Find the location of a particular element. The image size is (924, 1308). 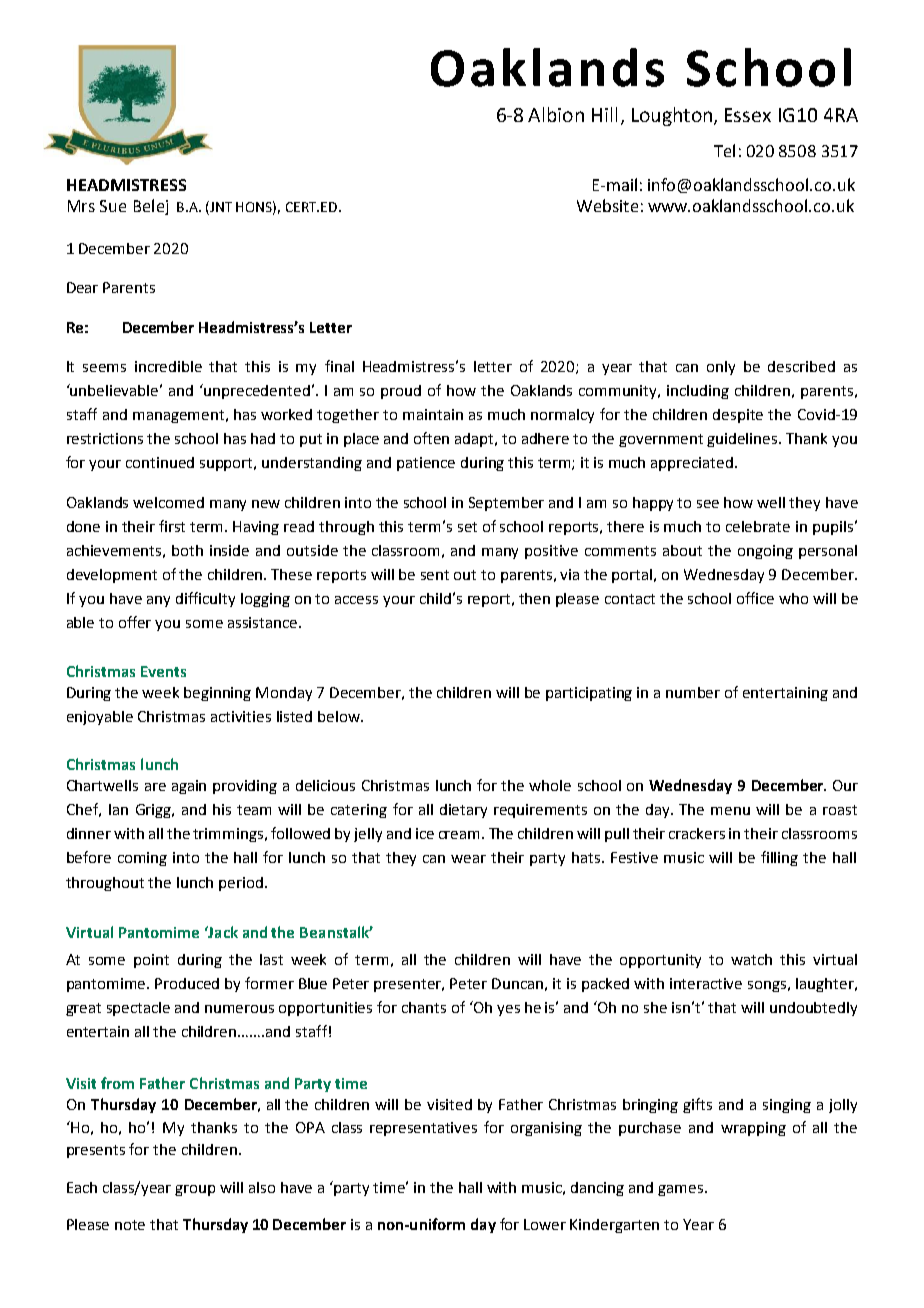

Tel is located at coordinates (724, 150).
